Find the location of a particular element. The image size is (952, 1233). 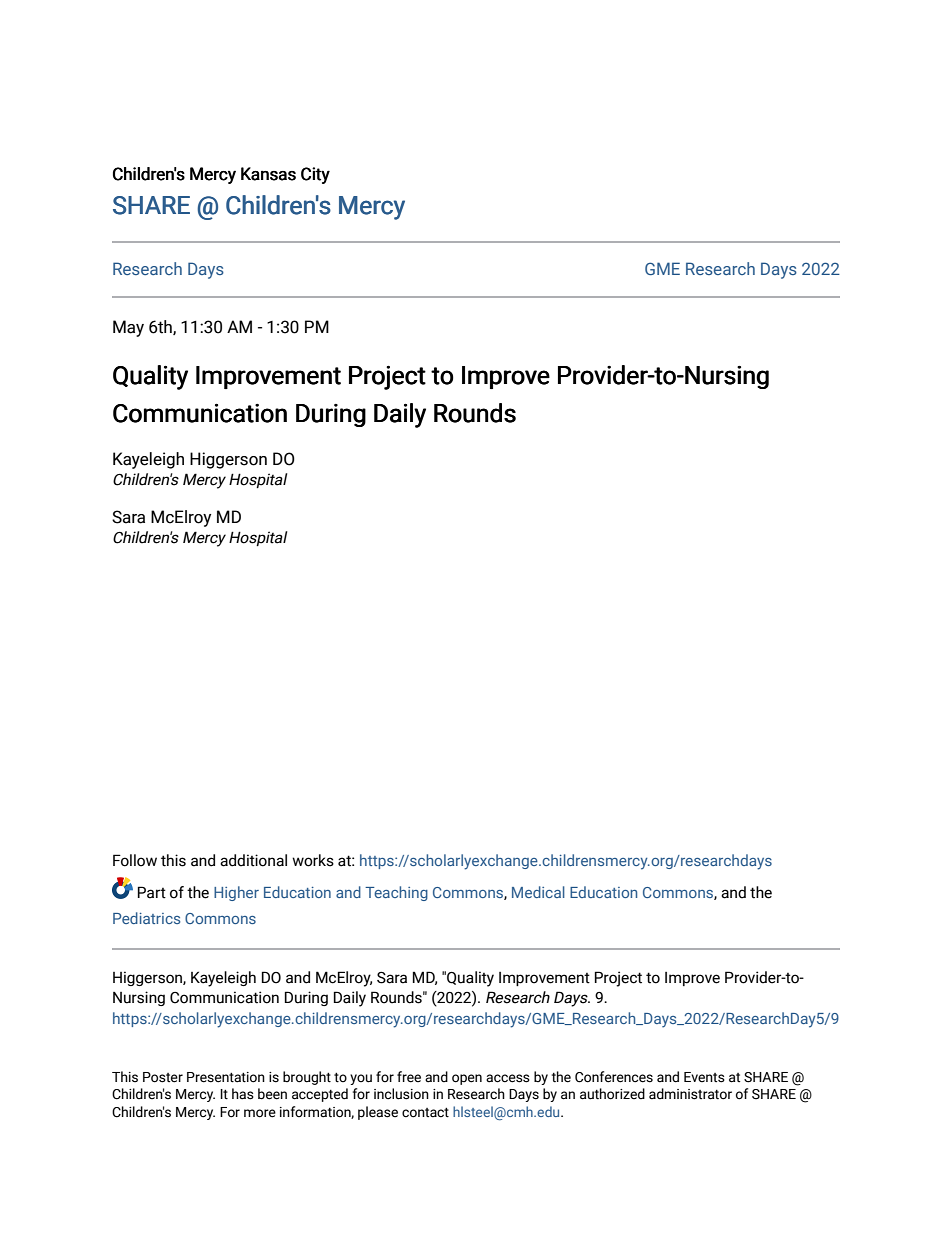

Presentation is located at coordinates (226, 1077).
